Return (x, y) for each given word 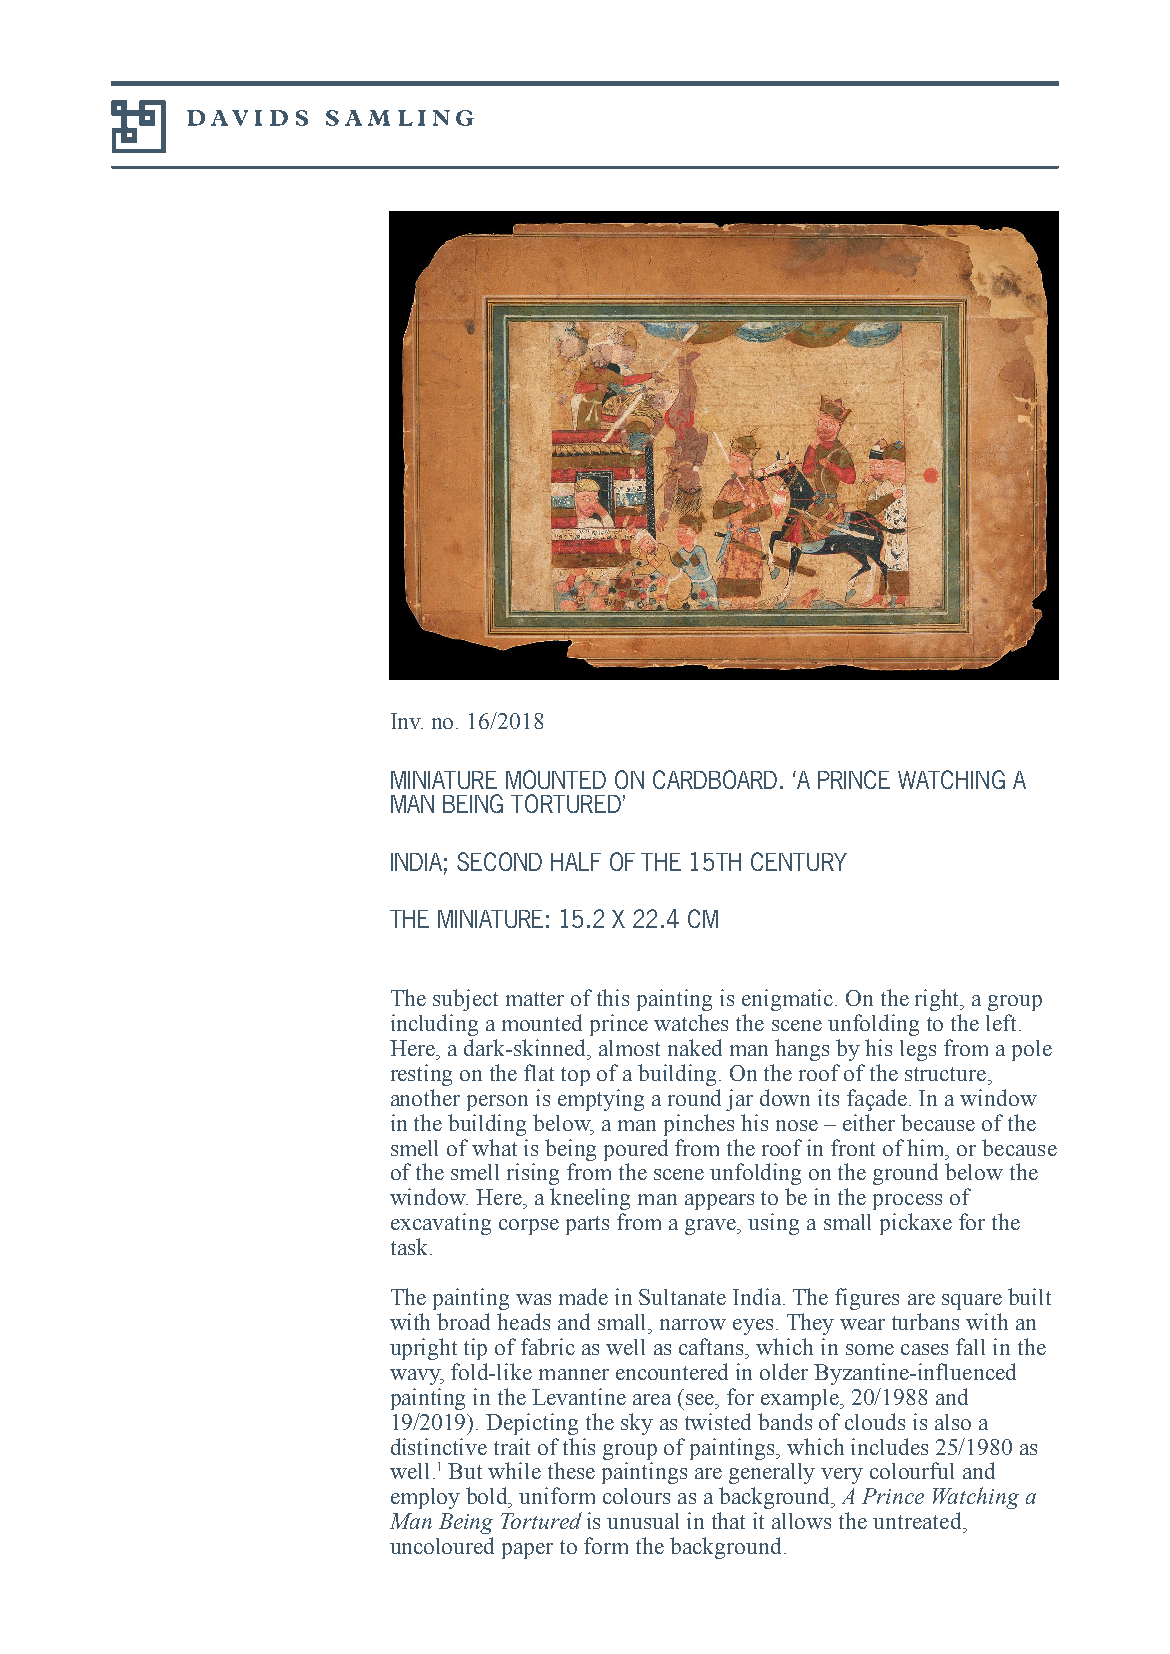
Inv (407, 721)
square (972, 1302)
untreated (918, 1520)
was (533, 1299)
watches (691, 1022)
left (1001, 1022)
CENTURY (799, 861)
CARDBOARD (715, 779)
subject (465, 1000)
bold (488, 1497)
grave (712, 1227)
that (728, 1520)
